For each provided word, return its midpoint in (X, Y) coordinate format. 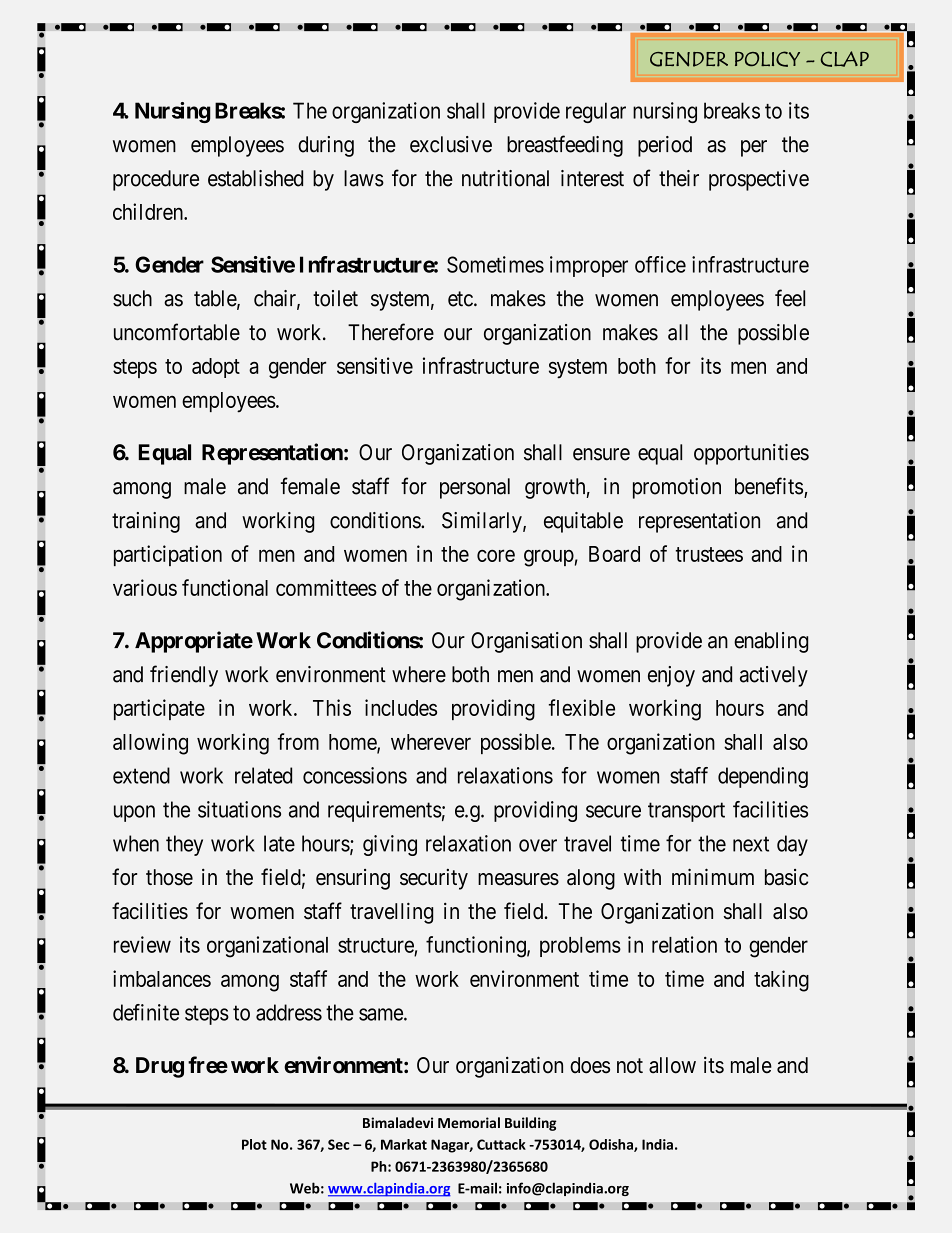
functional (225, 587)
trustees (709, 554)
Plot (254, 1144)
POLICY (767, 59)
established (255, 178)
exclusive (451, 144)
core (496, 555)
